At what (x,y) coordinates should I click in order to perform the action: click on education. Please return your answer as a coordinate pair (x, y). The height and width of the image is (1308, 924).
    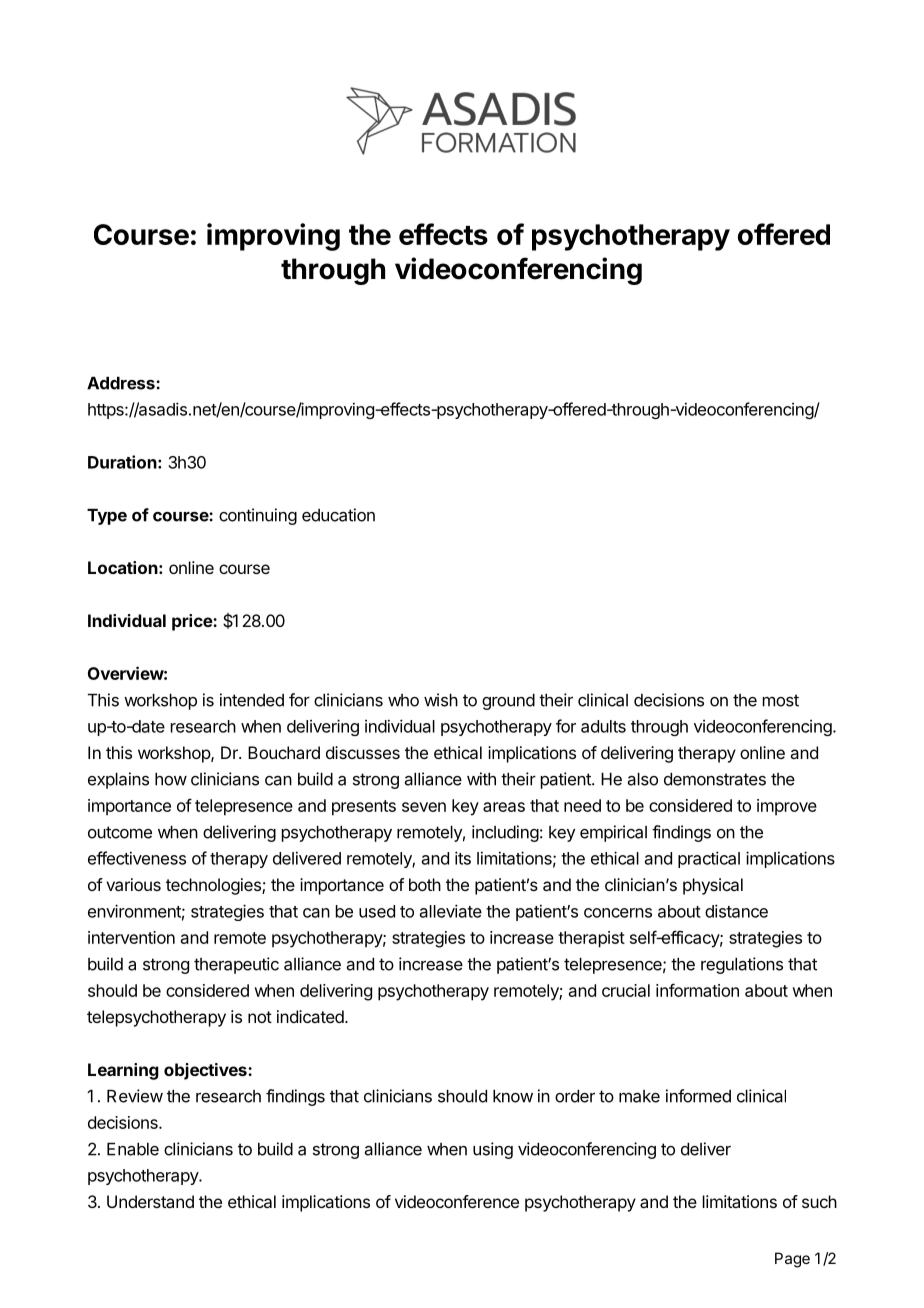
    Looking at the image, I should click on (338, 515).
